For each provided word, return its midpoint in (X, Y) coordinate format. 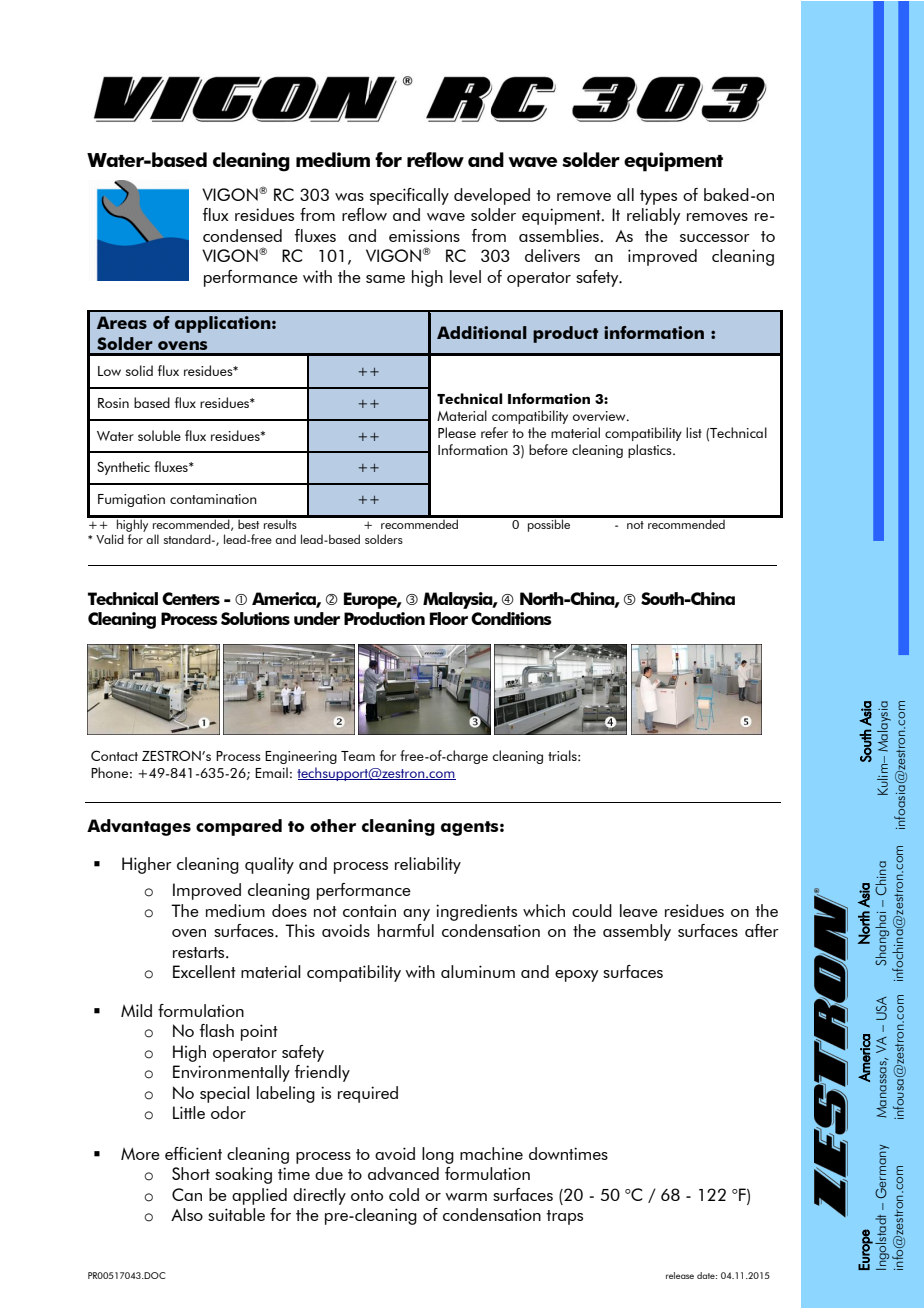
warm (466, 1197)
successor (715, 238)
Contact (114, 755)
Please (457, 432)
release (680, 1275)
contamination (213, 499)
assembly (637, 932)
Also (187, 1214)
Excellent (204, 971)
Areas (122, 322)
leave (639, 910)
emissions (424, 235)
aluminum (478, 971)
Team (358, 756)
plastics (651, 451)
